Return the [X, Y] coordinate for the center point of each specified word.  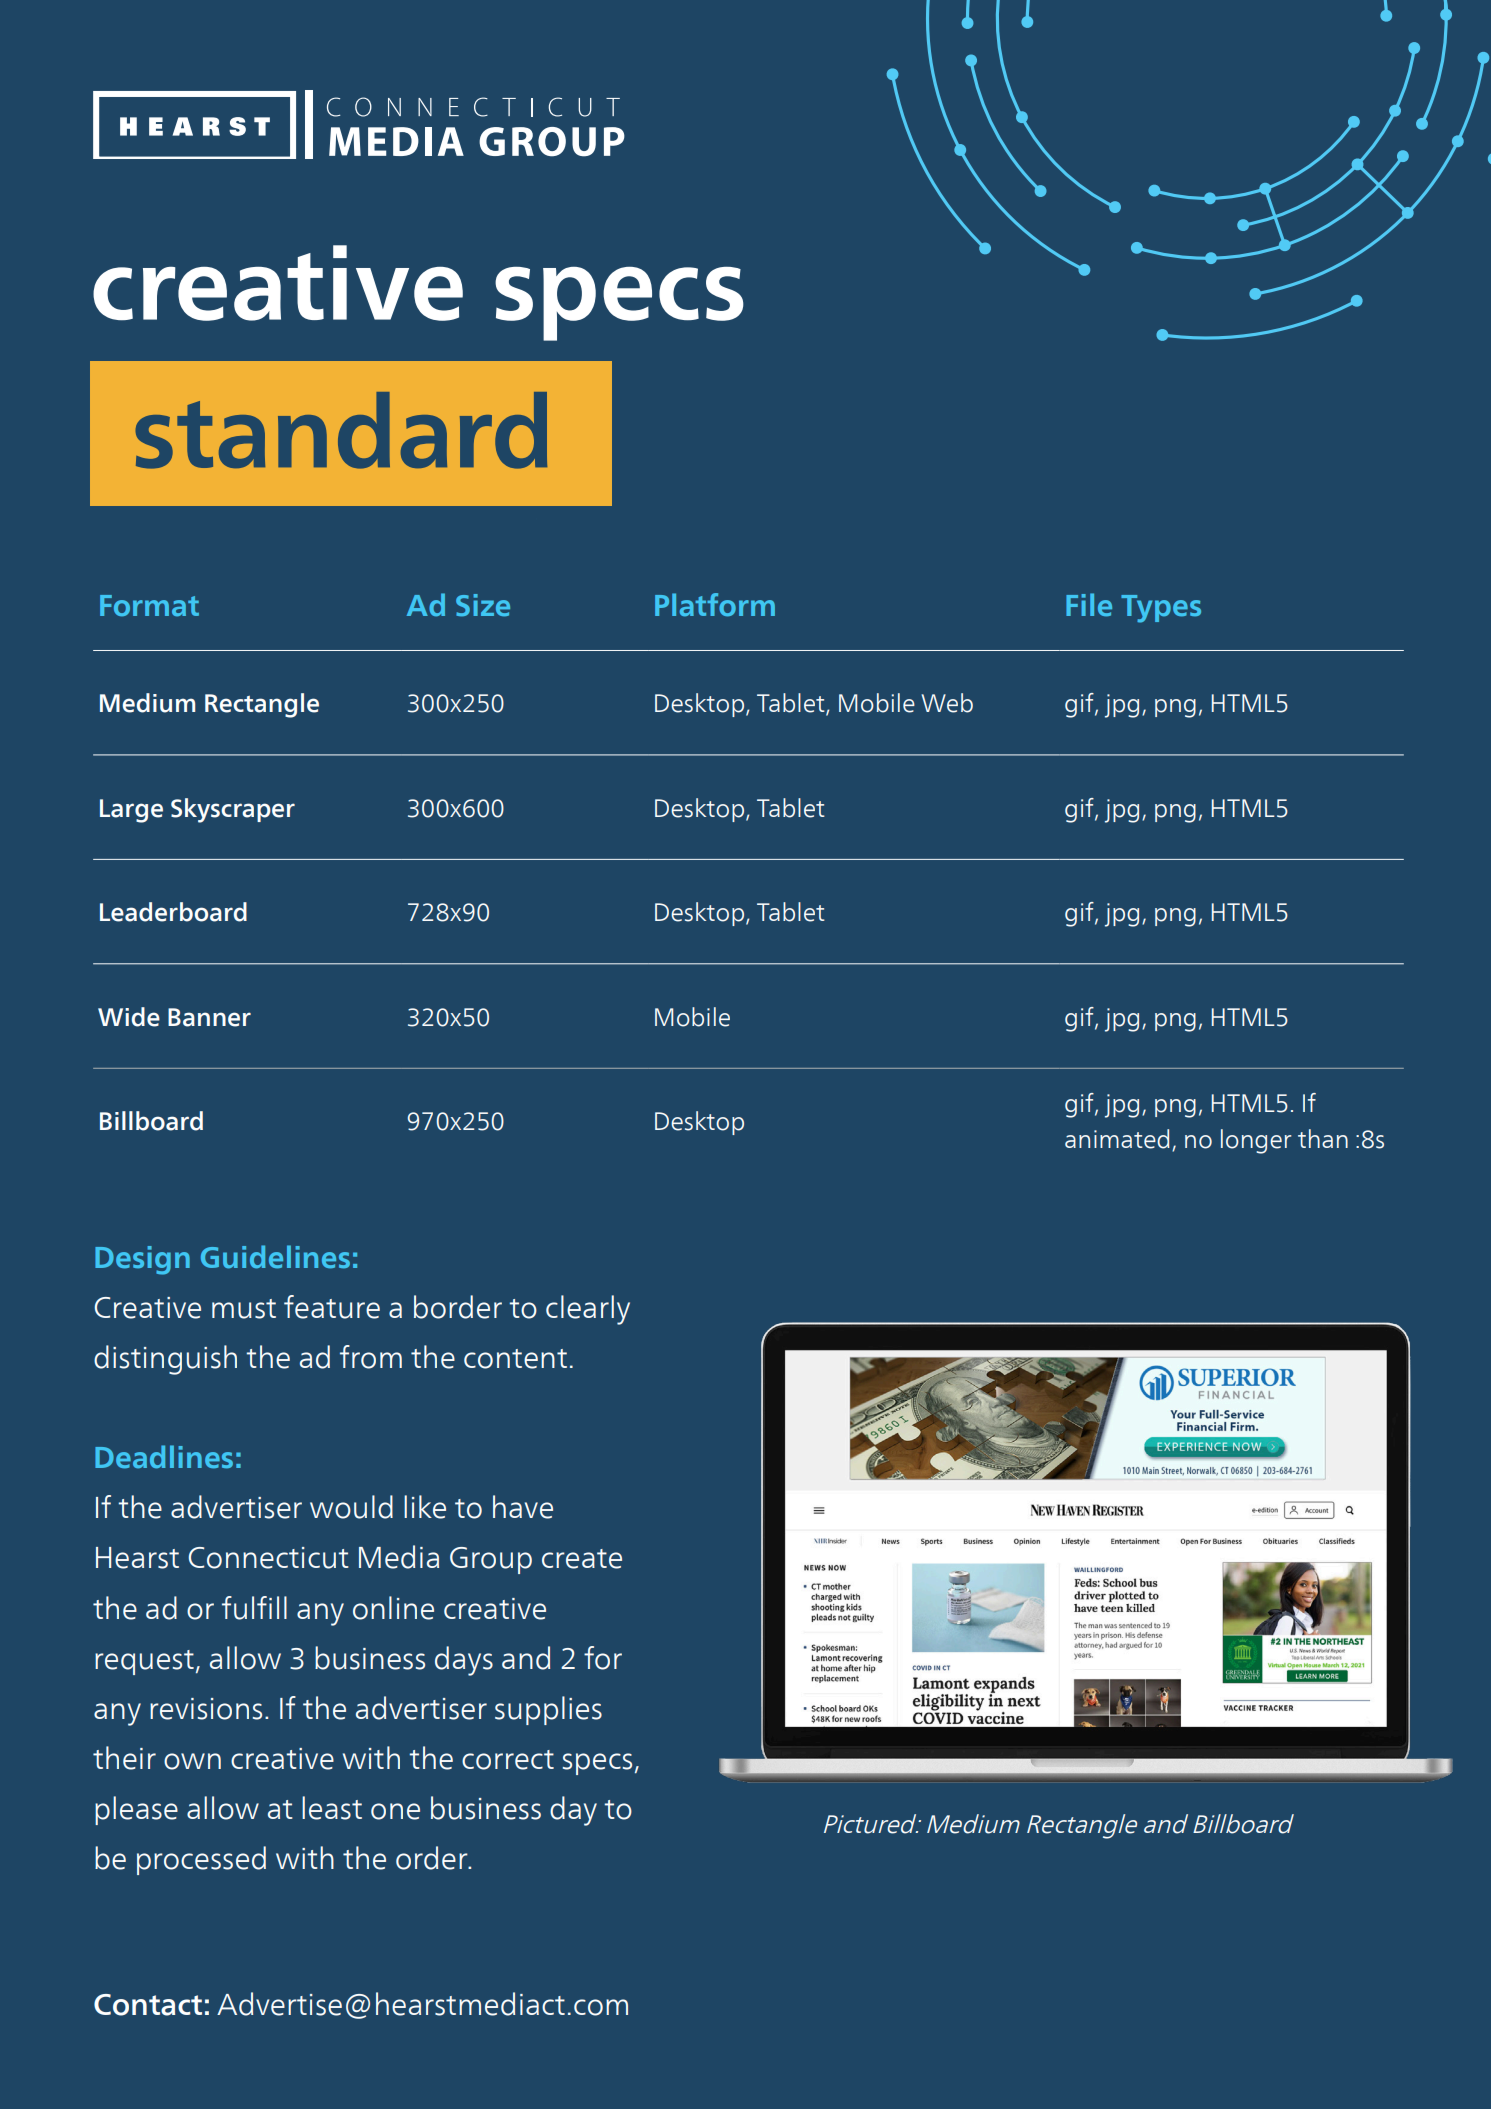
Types [1161, 609]
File [1089, 605]
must [244, 1309]
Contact [148, 2005]
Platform [715, 605]
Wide [129, 1017]
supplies [548, 1710]
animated [1117, 1139]
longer [1256, 1141]
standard [341, 430]
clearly [588, 1310]
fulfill [254, 1608]
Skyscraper [233, 810]
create [582, 1559]
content [515, 1359]
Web [947, 703]
